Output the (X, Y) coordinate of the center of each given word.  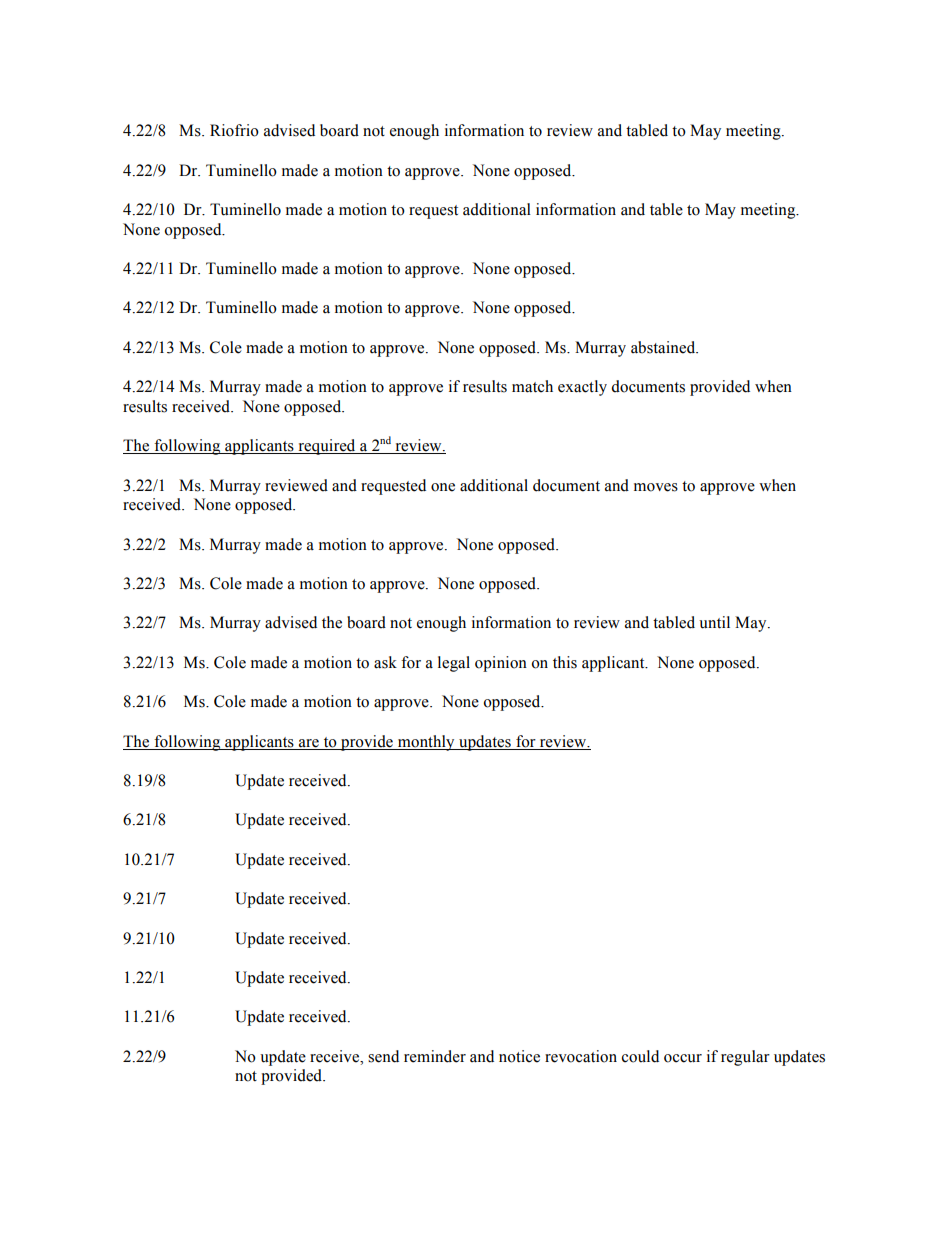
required (327, 447)
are (309, 744)
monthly (426, 743)
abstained (664, 347)
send (383, 1056)
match (532, 386)
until (714, 622)
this (565, 662)
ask (385, 662)
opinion (501, 664)
